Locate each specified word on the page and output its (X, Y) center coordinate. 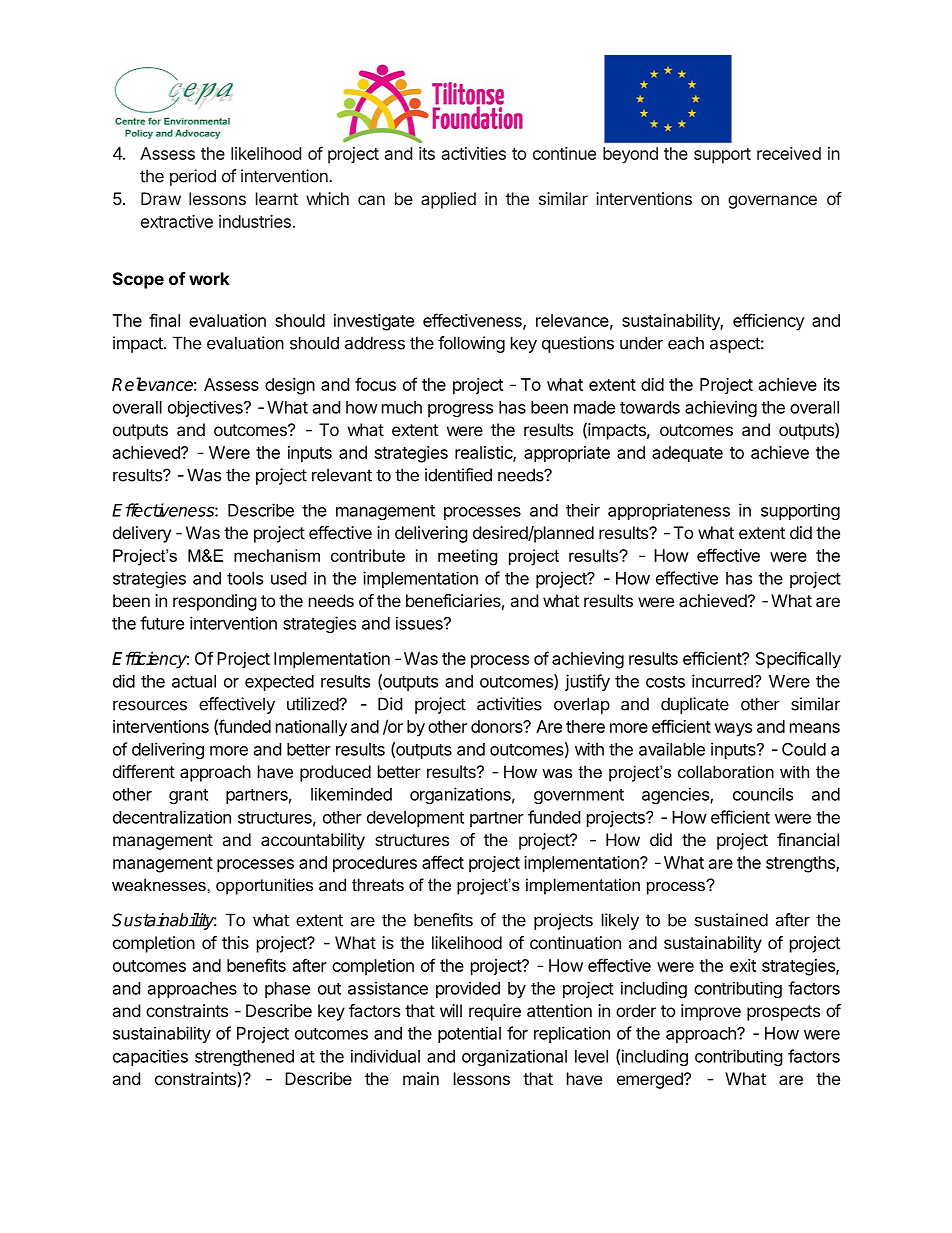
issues (420, 623)
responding (215, 602)
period (193, 177)
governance (772, 202)
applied (448, 200)
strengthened (244, 1058)
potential (469, 1034)
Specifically (798, 660)
